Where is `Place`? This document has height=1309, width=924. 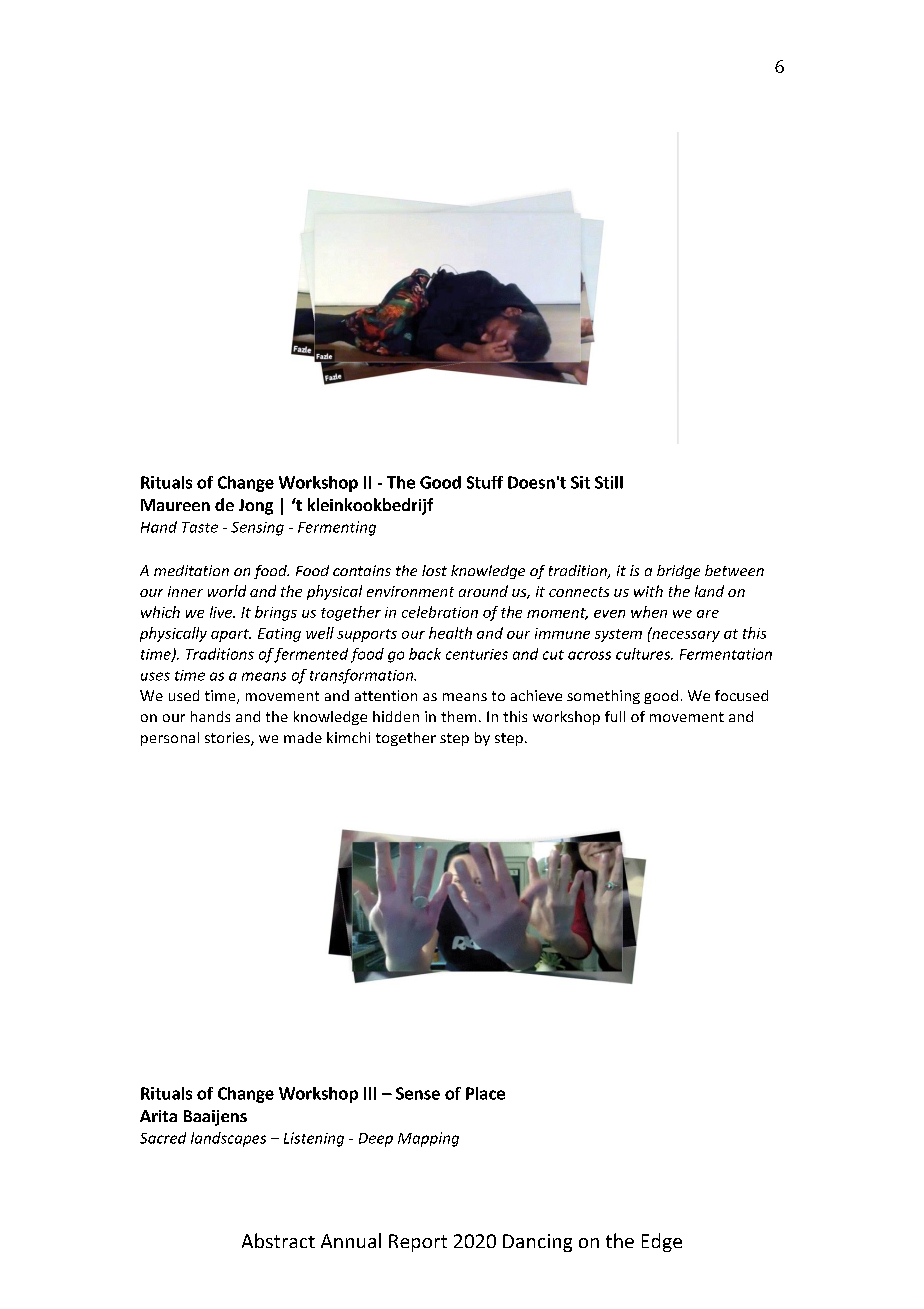
Place is located at coordinates (485, 1093).
